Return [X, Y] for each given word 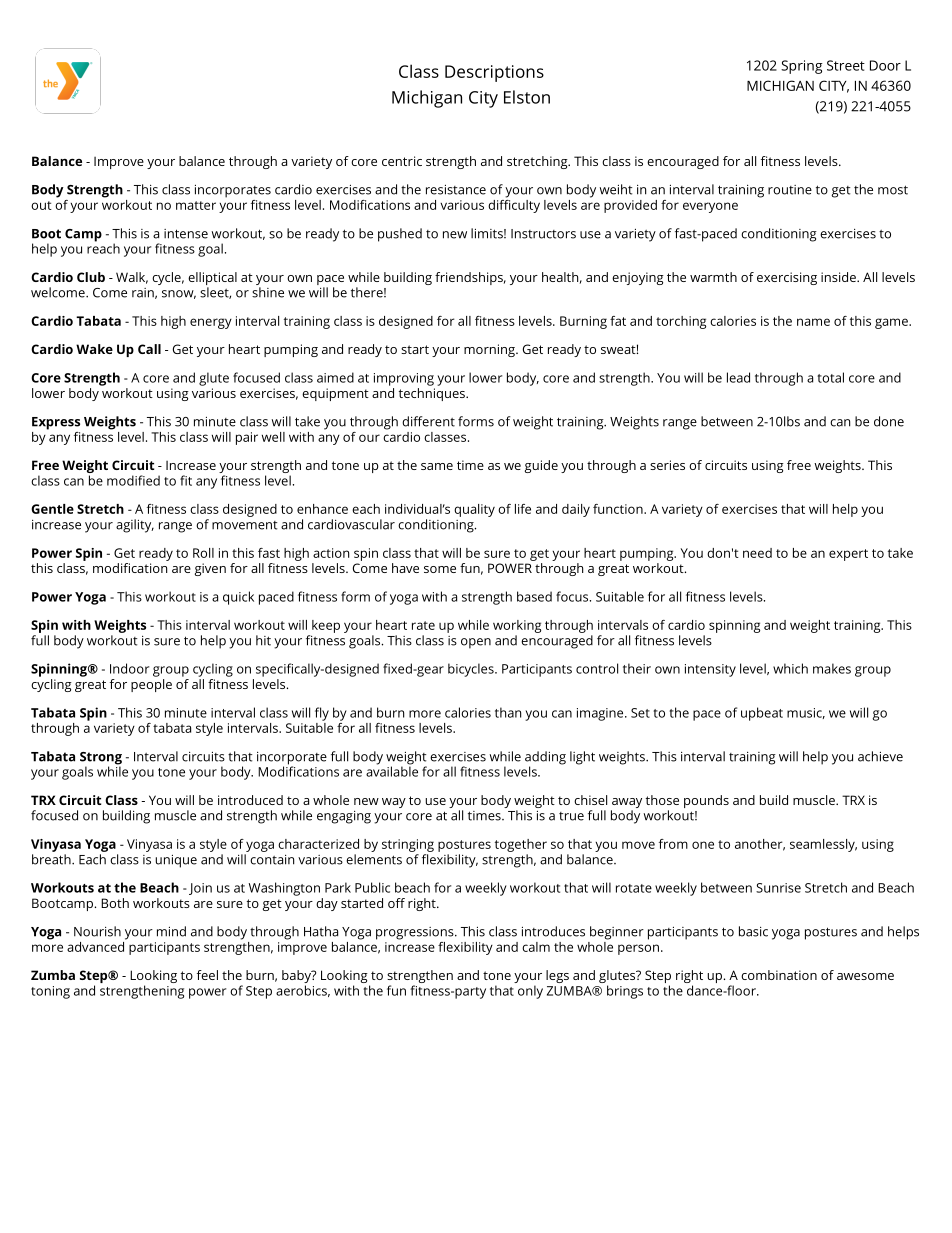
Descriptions [494, 73]
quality [474, 510]
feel [207, 975]
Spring [802, 67]
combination [779, 975]
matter [196, 205]
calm [536, 947]
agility [135, 526]
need [757, 553]
